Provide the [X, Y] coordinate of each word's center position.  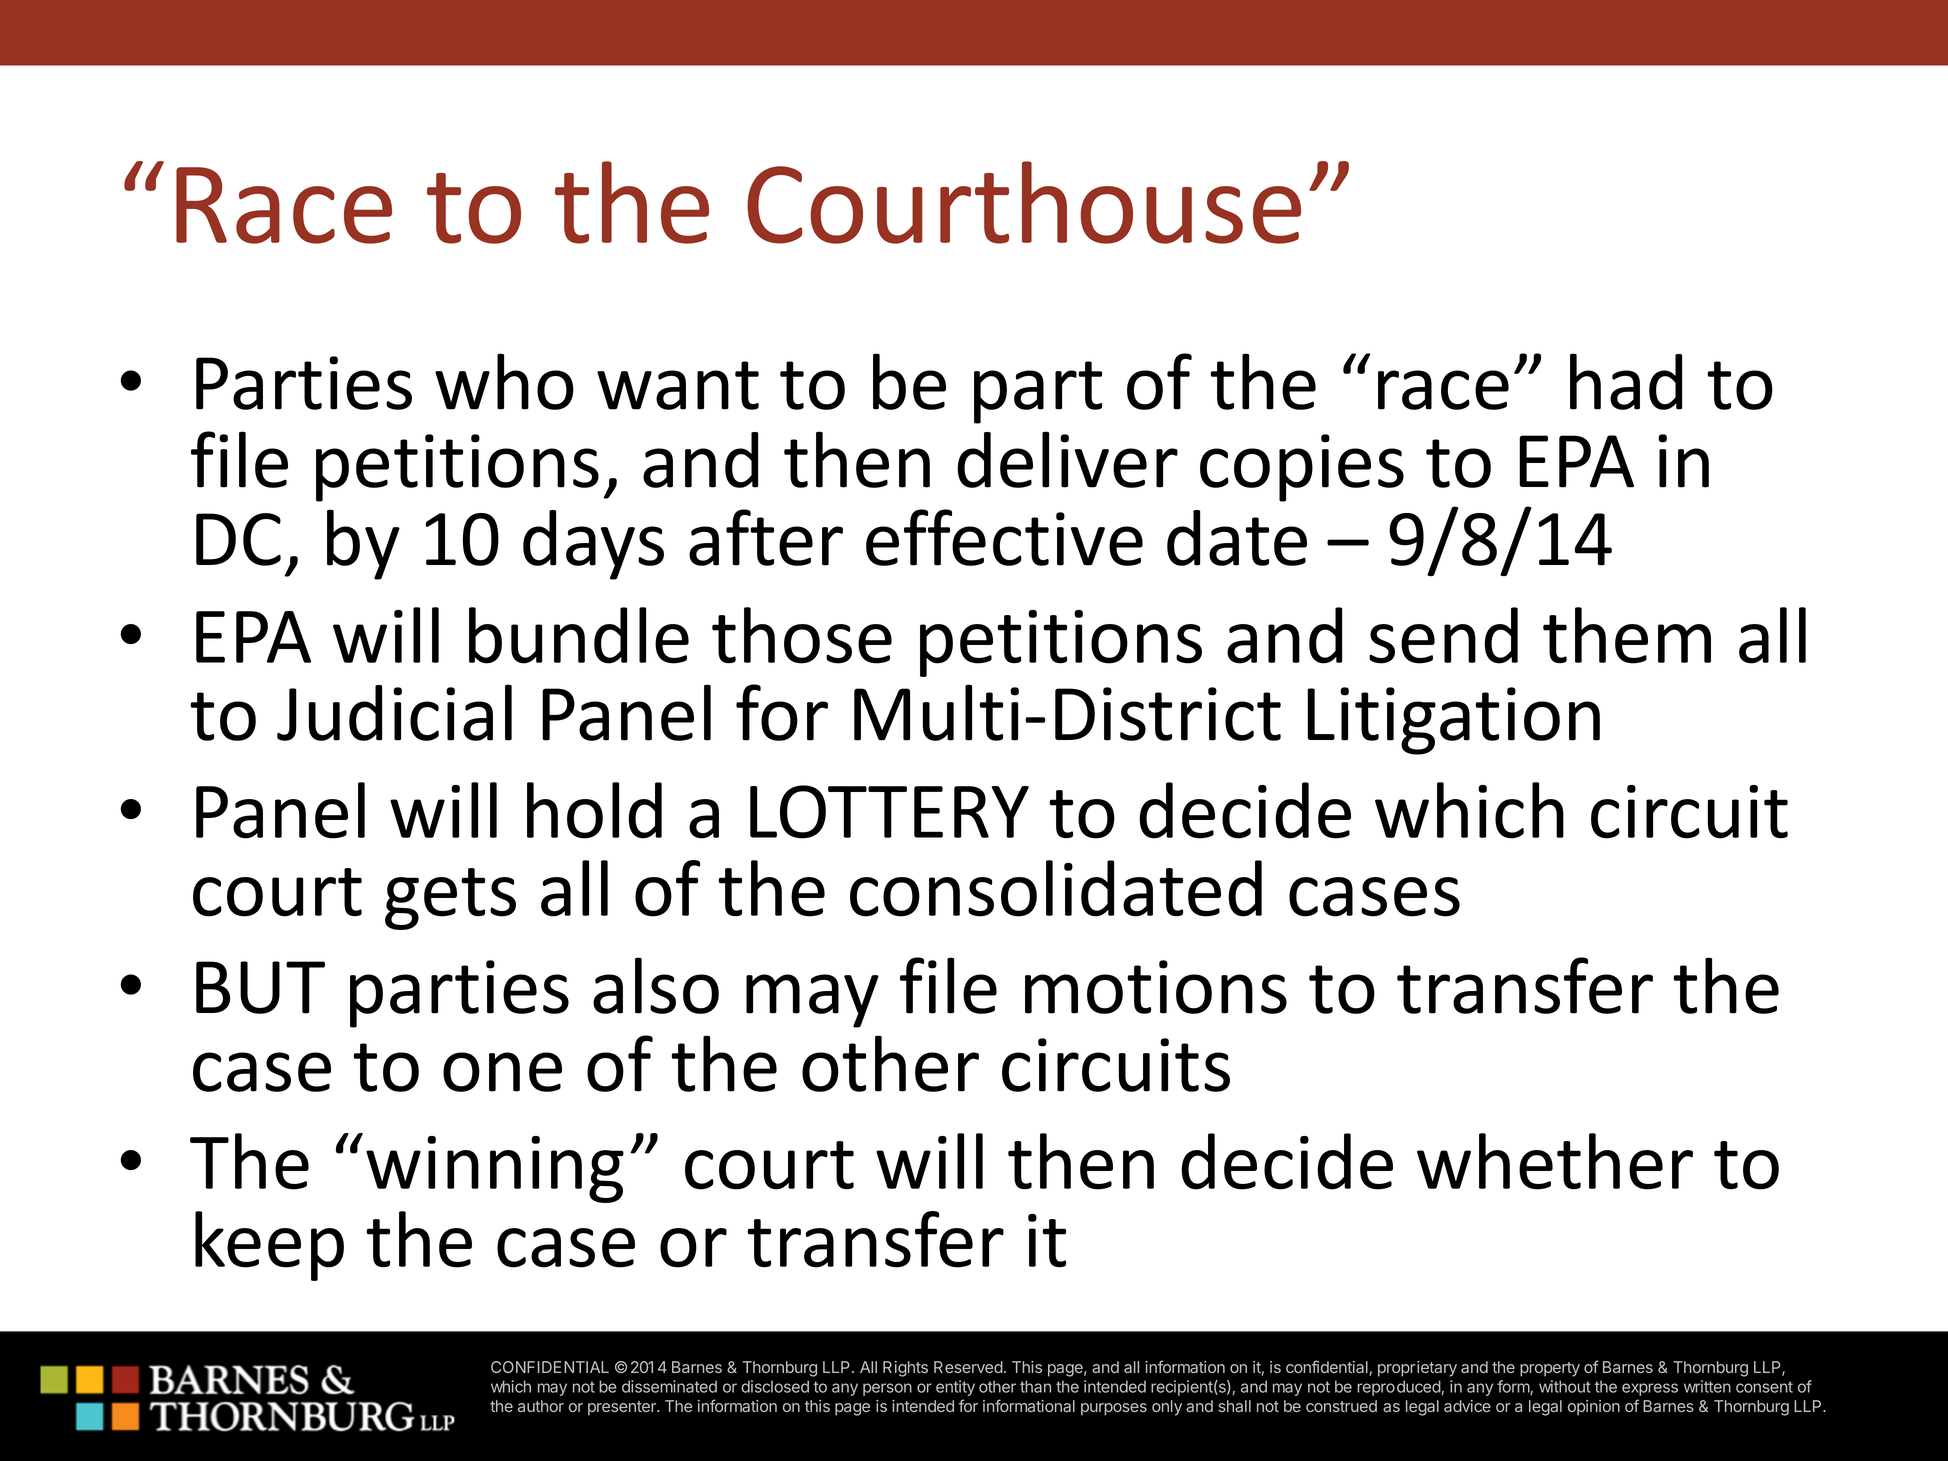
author [541, 1406]
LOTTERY [889, 812]
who [504, 381]
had [1626, 381]
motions [1156, 987]
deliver [1067, 459]
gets [450, 899]
